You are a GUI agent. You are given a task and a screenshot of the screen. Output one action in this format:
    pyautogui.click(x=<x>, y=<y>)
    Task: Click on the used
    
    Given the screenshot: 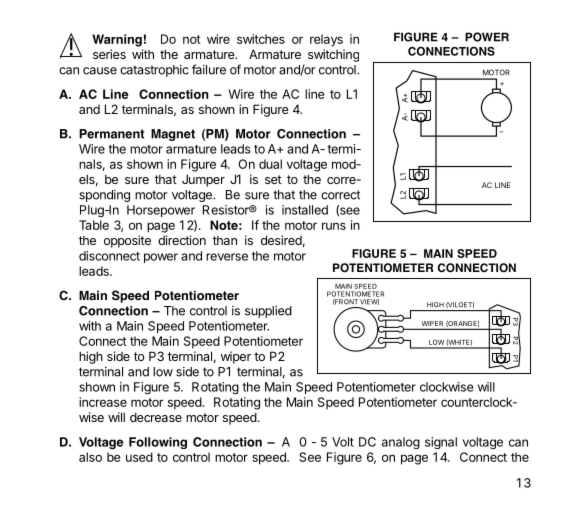 What is the action you would take?
    pyautogui.click(x=139, y=457)
